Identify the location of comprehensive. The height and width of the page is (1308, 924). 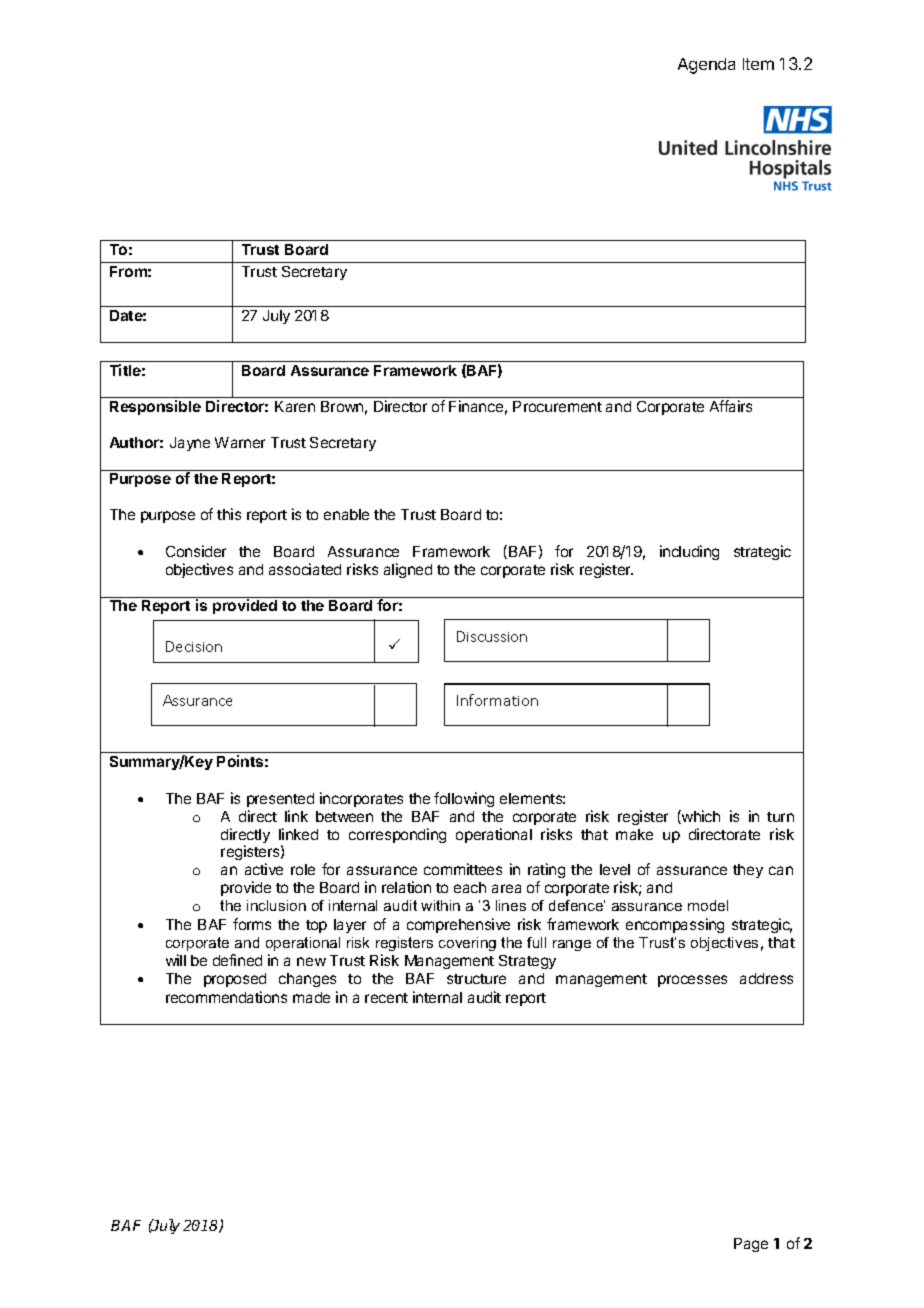
(458, 925).
